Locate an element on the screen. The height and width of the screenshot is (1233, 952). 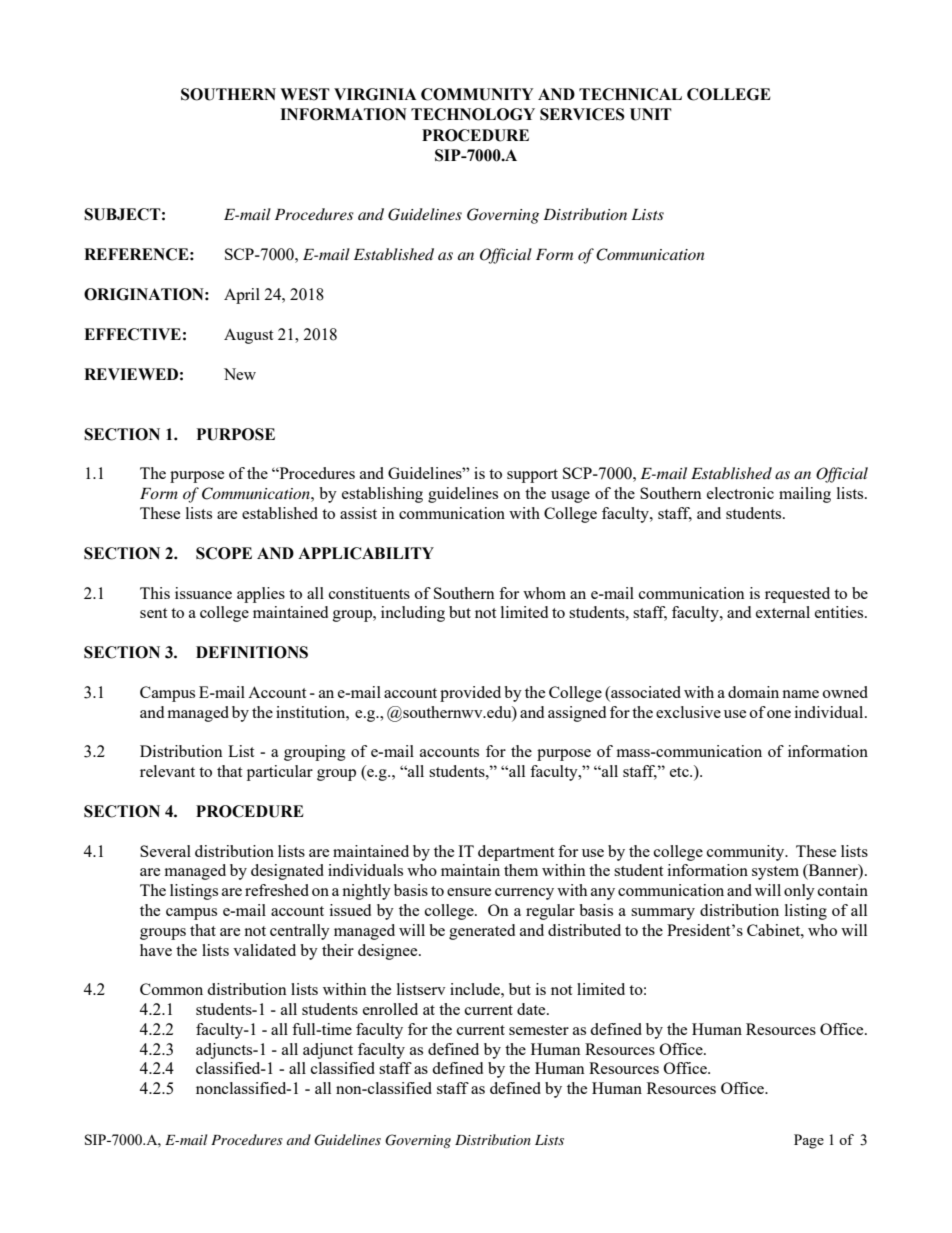
Common is located at coordinates (171, 989).
